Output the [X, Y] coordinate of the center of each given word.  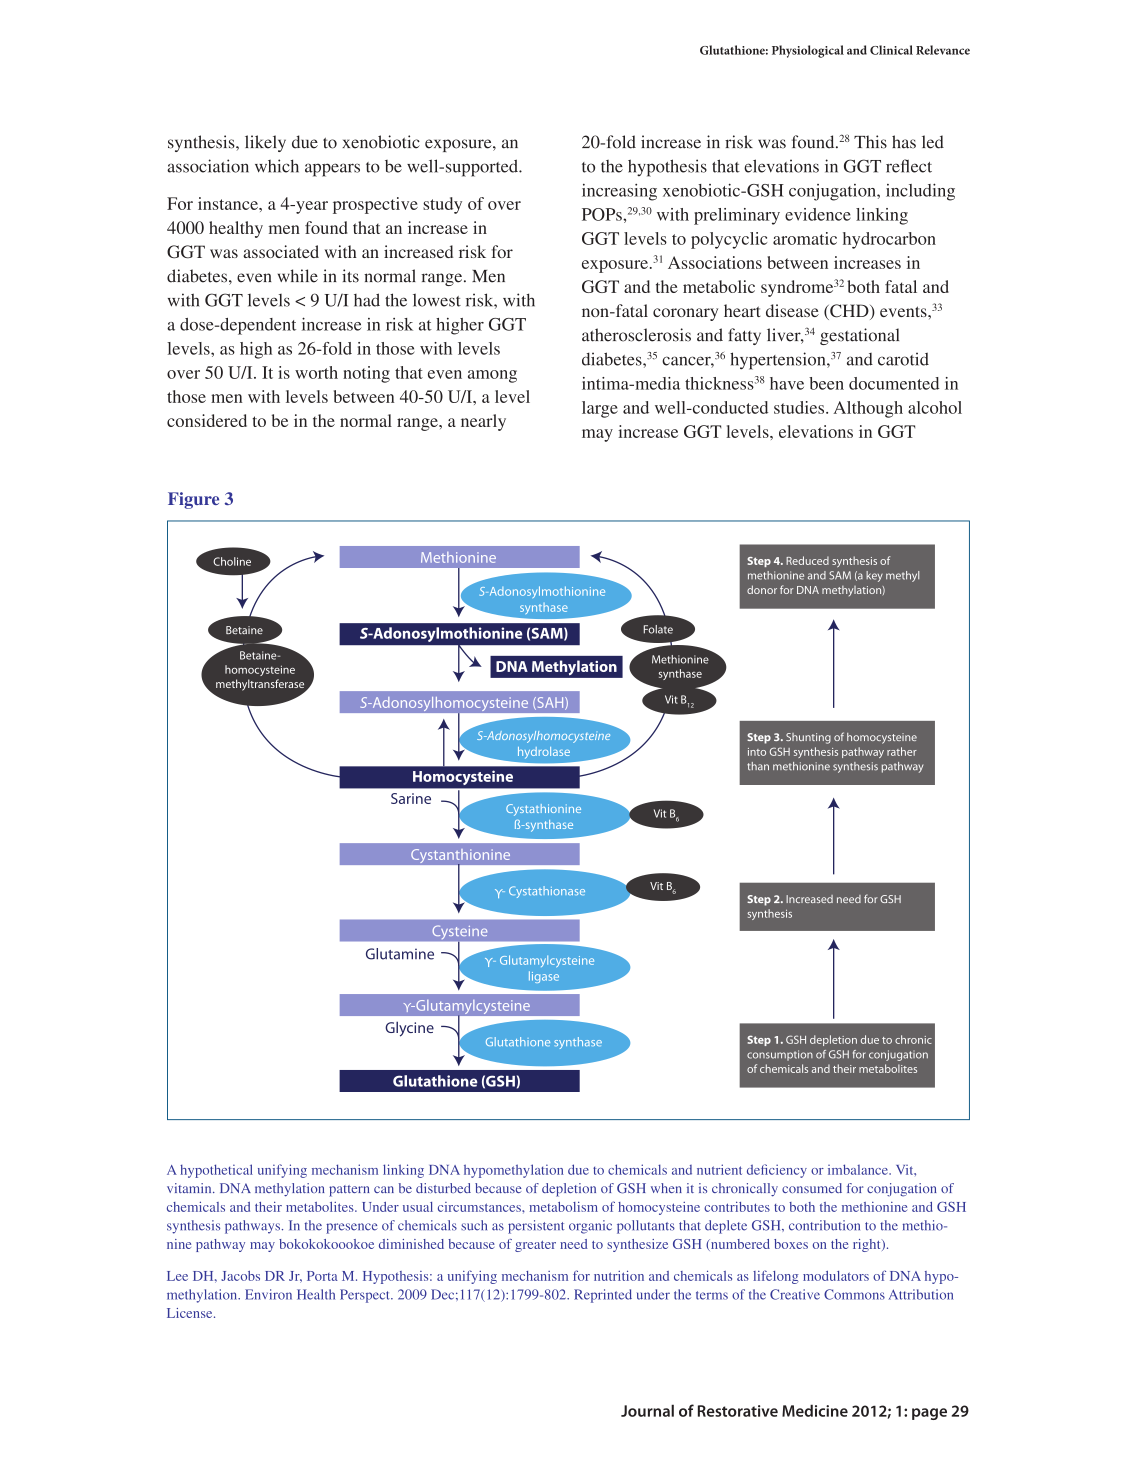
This [870, 142]
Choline [232, 561]
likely [265, 143]
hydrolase [544, 753]
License [191, 1313]
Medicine [815, 1410]
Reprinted [603, 1296]
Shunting [808, 738]
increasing [619, 192]
